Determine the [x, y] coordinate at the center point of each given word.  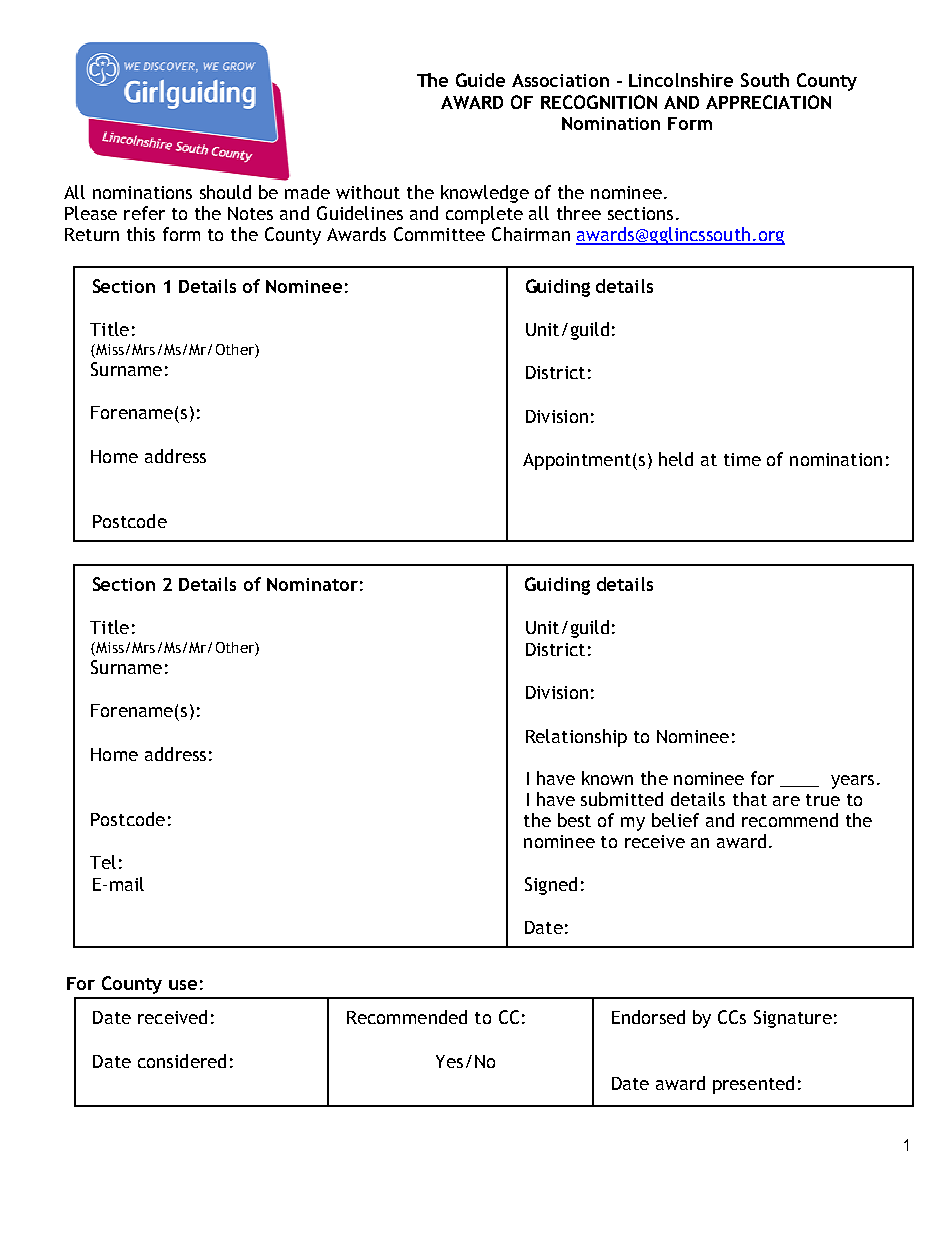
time [742, 459]
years [852, 782]
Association [560, 80]
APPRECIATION [768, 102]
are [786, 801]
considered [182, 1061]
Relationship [576, 738]
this [141, 234]
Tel [103, 862]
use [183, 985]
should [225, 192]
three [579, 213]
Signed [551, 886]
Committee [439, 234]
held [676, 459]
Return [92, 234]
